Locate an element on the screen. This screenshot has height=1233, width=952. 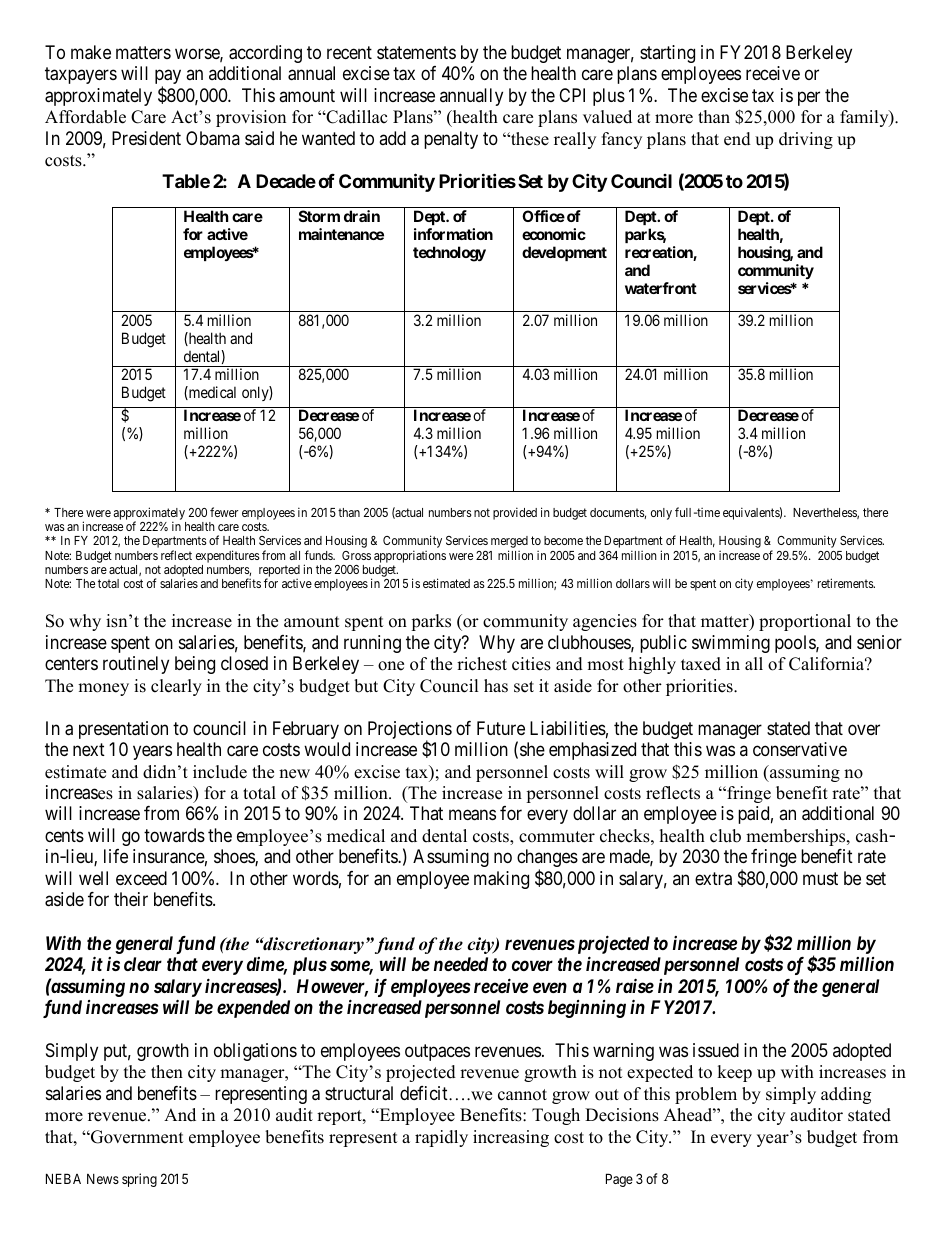
must is located at coordinates (820, 878).
